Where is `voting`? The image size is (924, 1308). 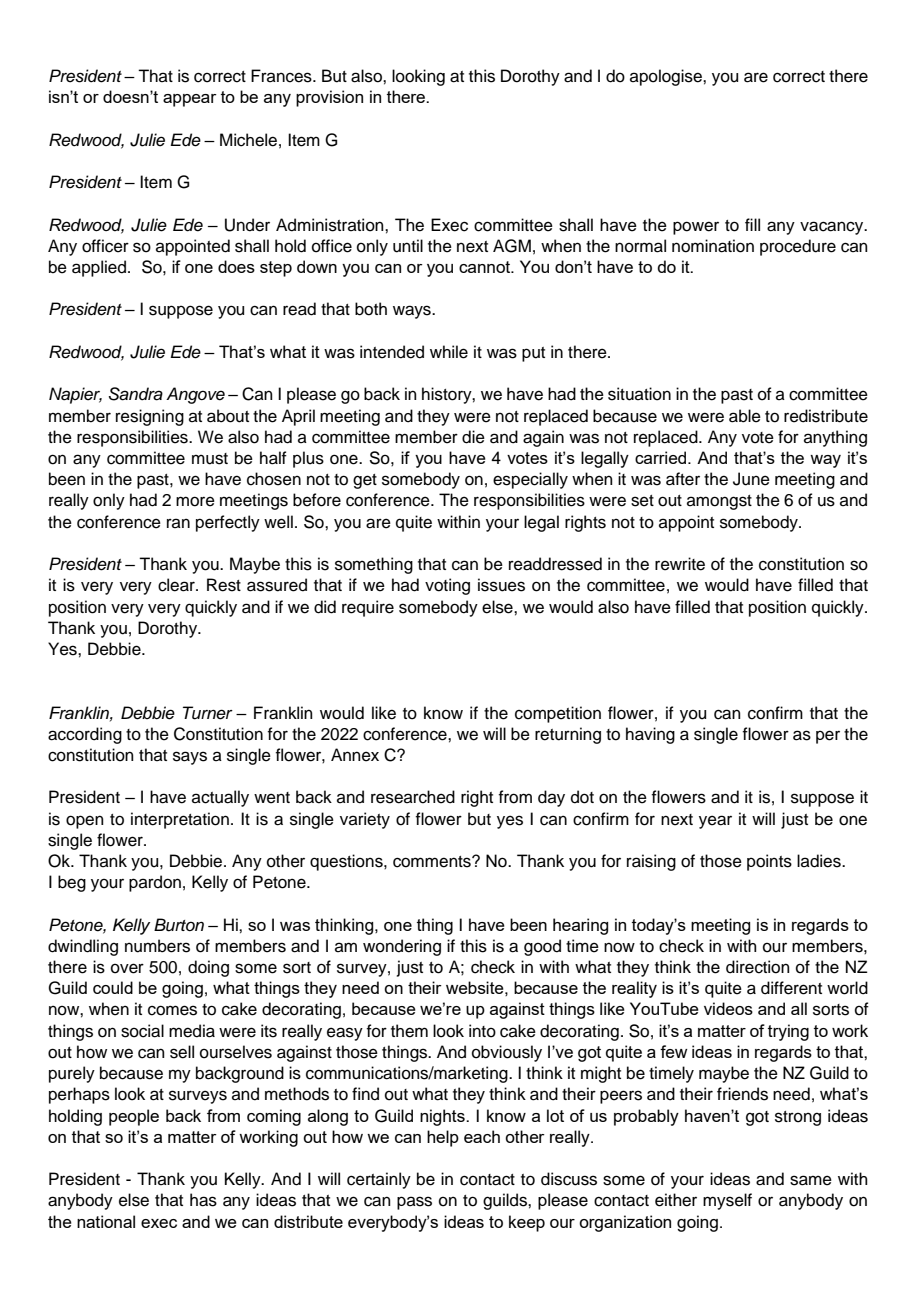 voting is located at coordinates (447, 586).
